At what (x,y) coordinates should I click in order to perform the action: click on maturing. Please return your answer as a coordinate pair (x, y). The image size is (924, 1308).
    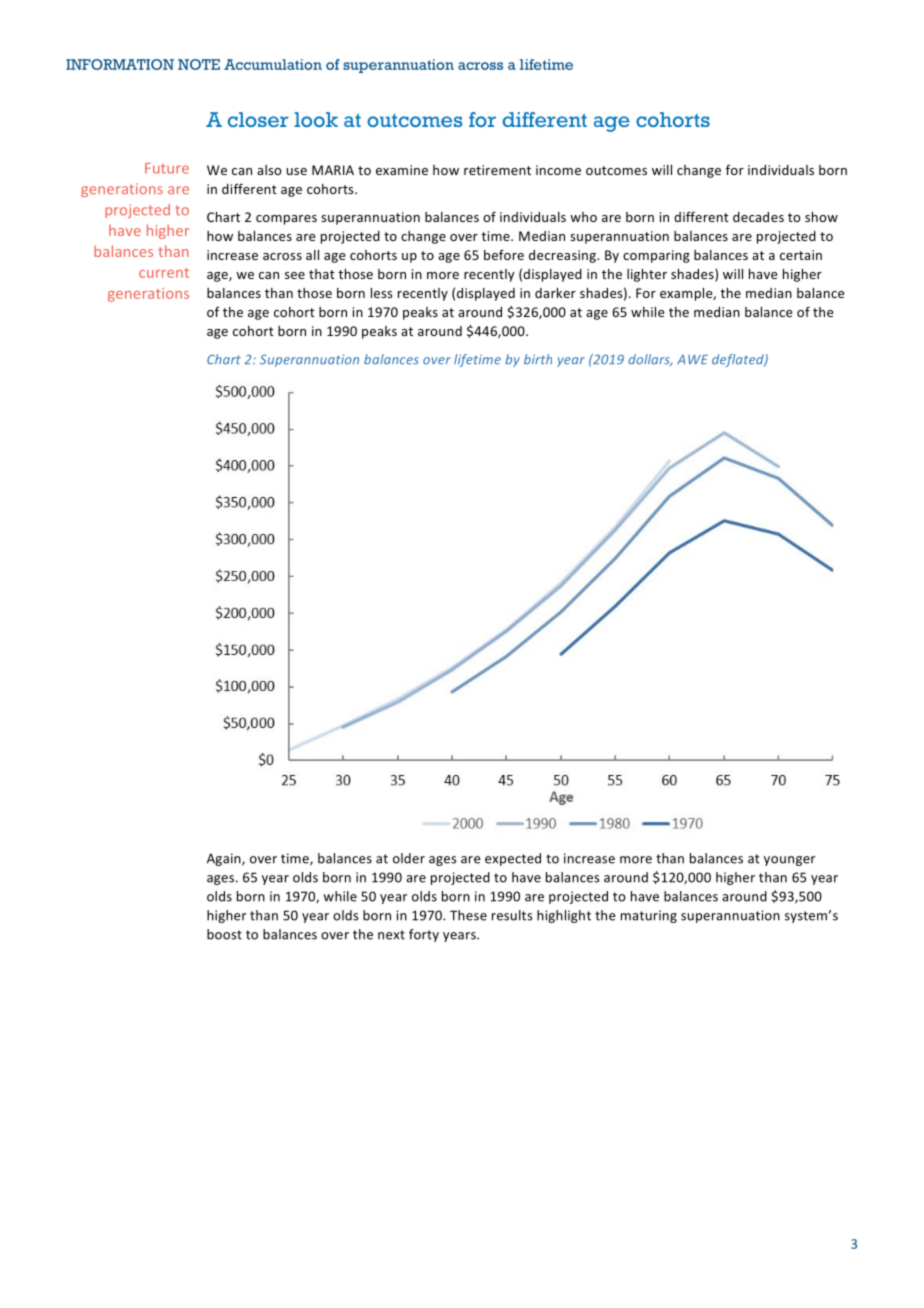
    Looking at the image, I should click on (649, 916).
